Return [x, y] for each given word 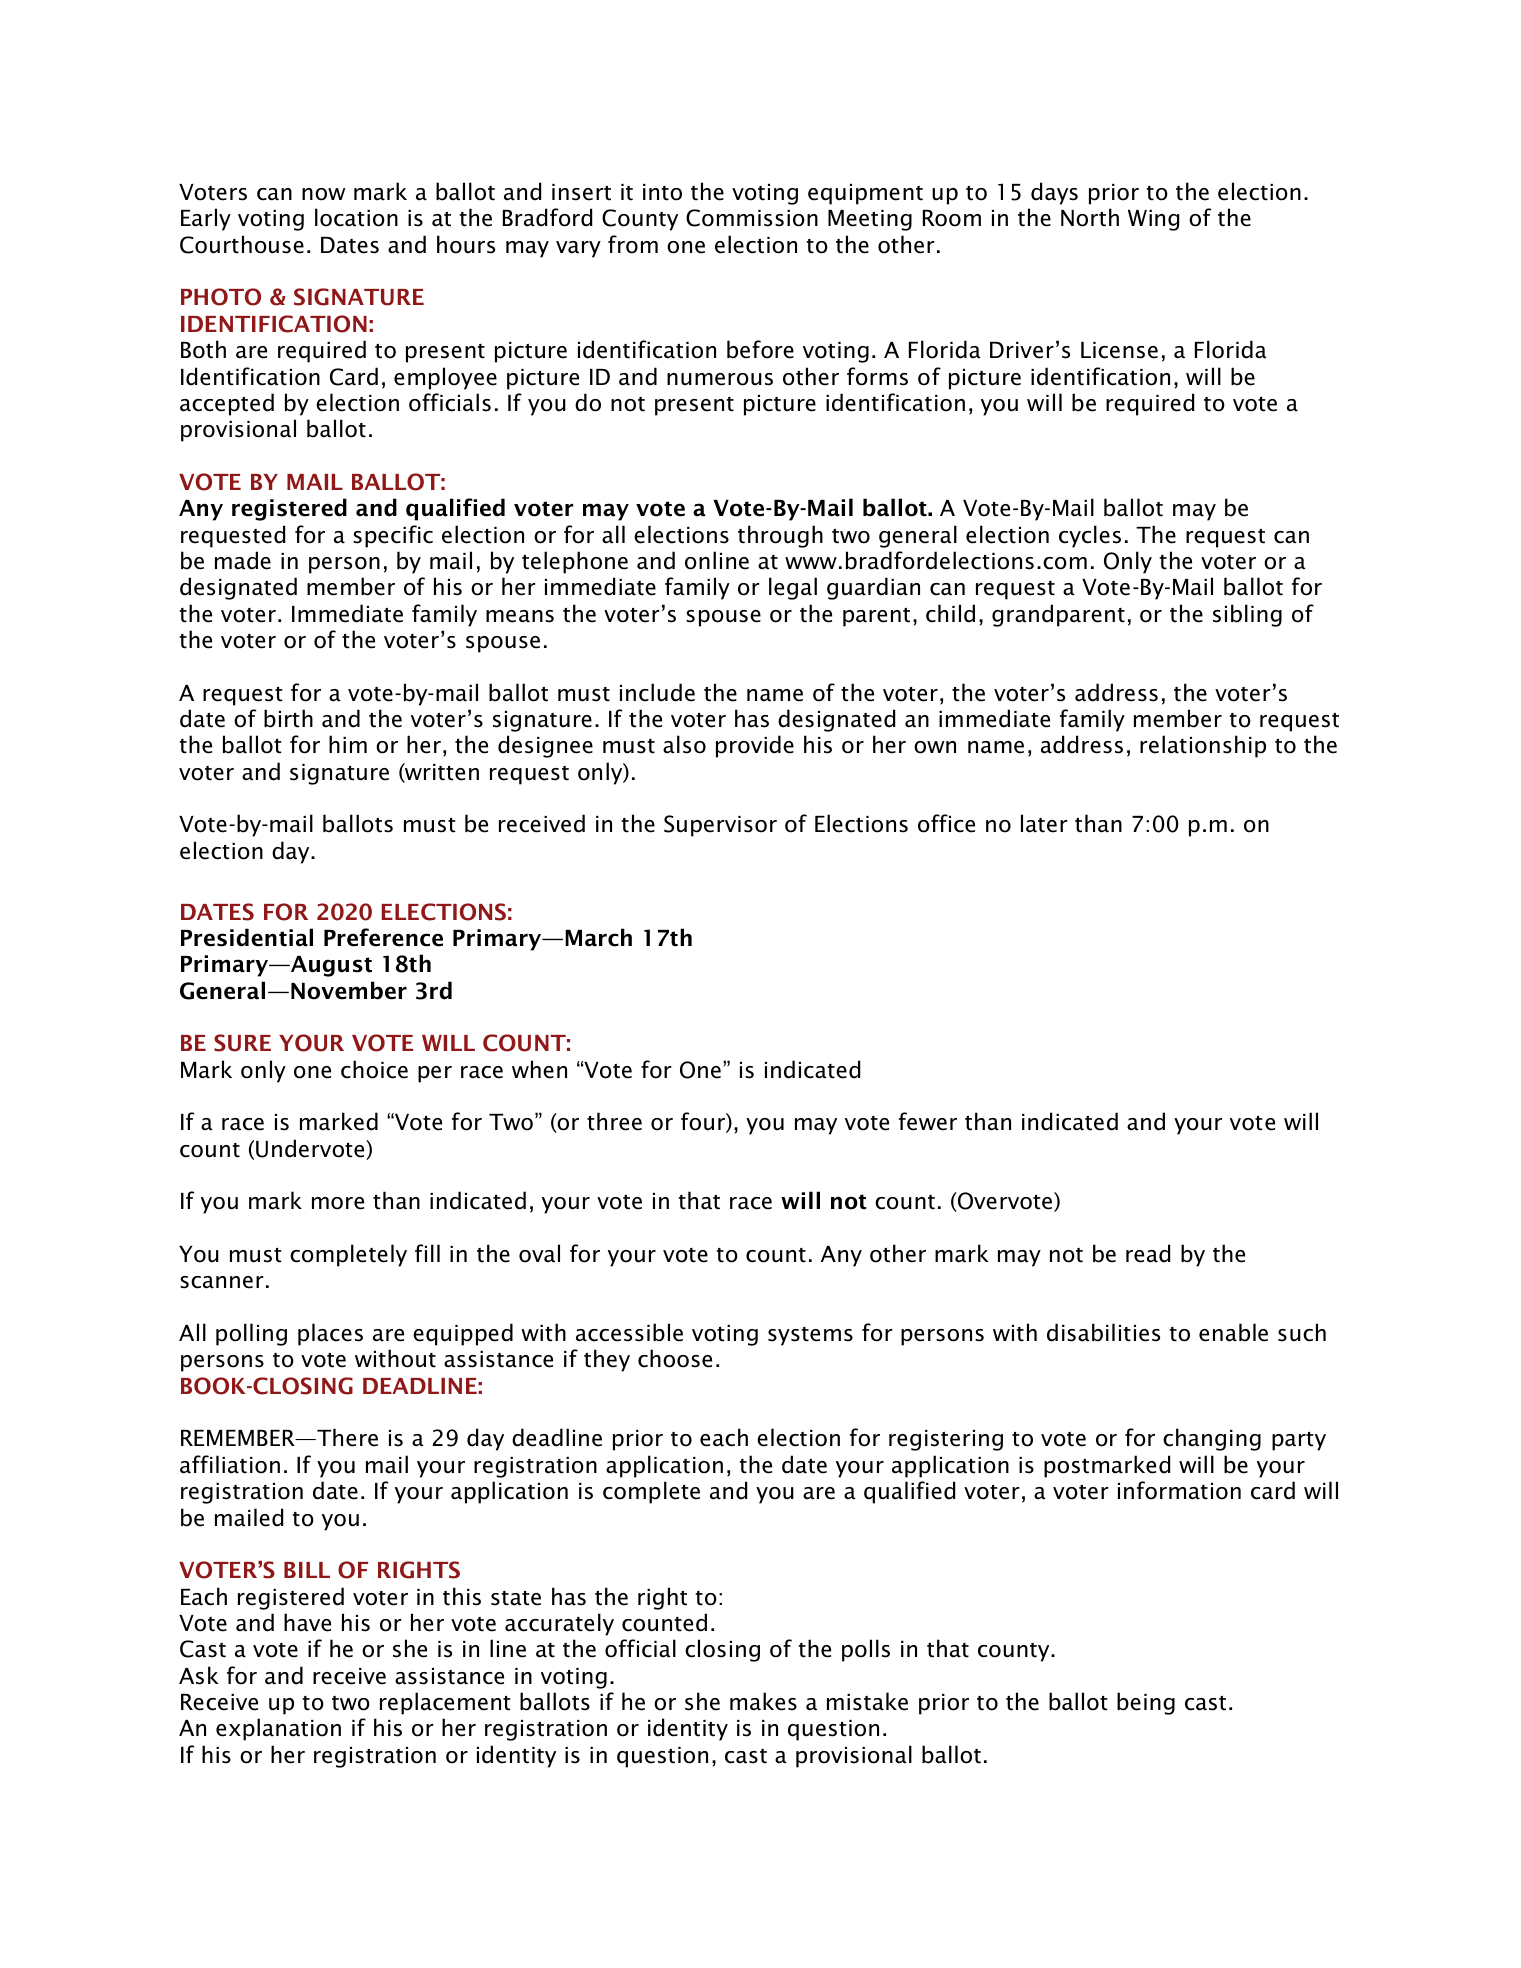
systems [810, 1336]
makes [763, 1701]
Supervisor [720, 826]
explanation [278, 1729]
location [356, 217]
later [1044, 823]
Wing [1153, 220]
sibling [1247, 615]
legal [793, 588]
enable [1233, 1332]
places [330, 1334]
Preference [383, 937]
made [243, 560]
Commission [752, 218]
